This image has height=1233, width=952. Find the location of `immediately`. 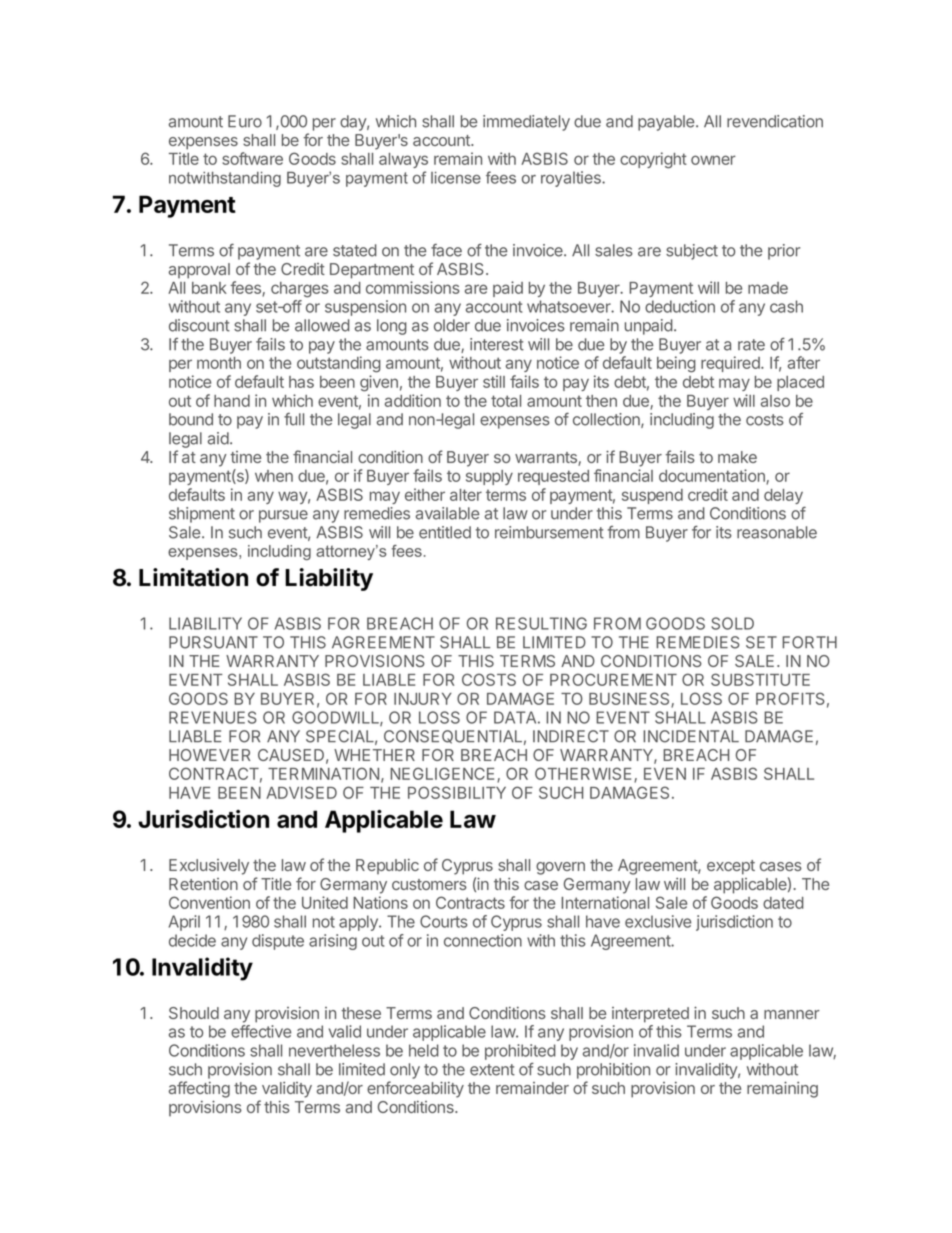

immediately is located at coordinates (526, 123).
